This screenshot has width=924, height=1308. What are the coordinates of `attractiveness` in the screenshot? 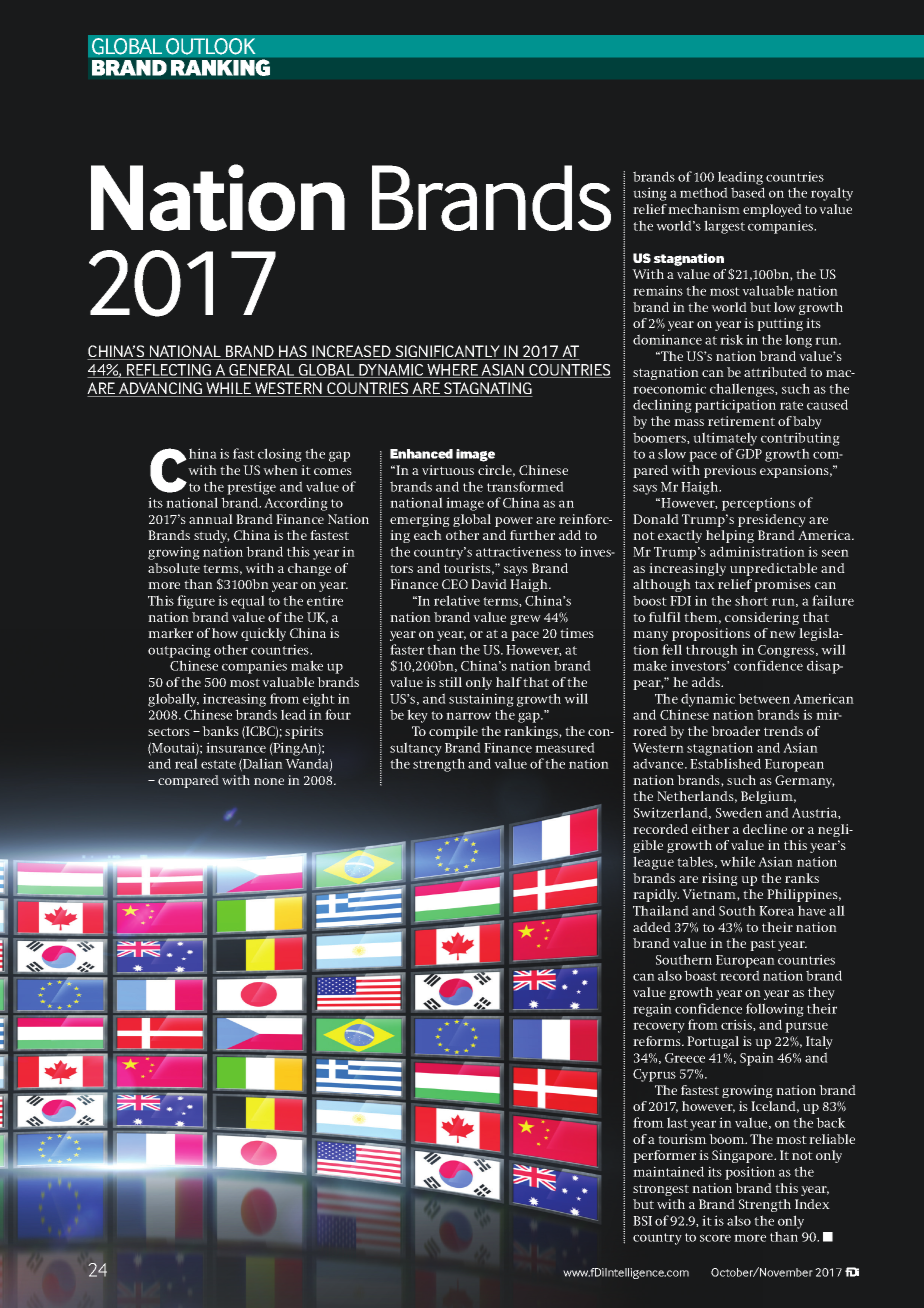 It's located at (518, 551).
